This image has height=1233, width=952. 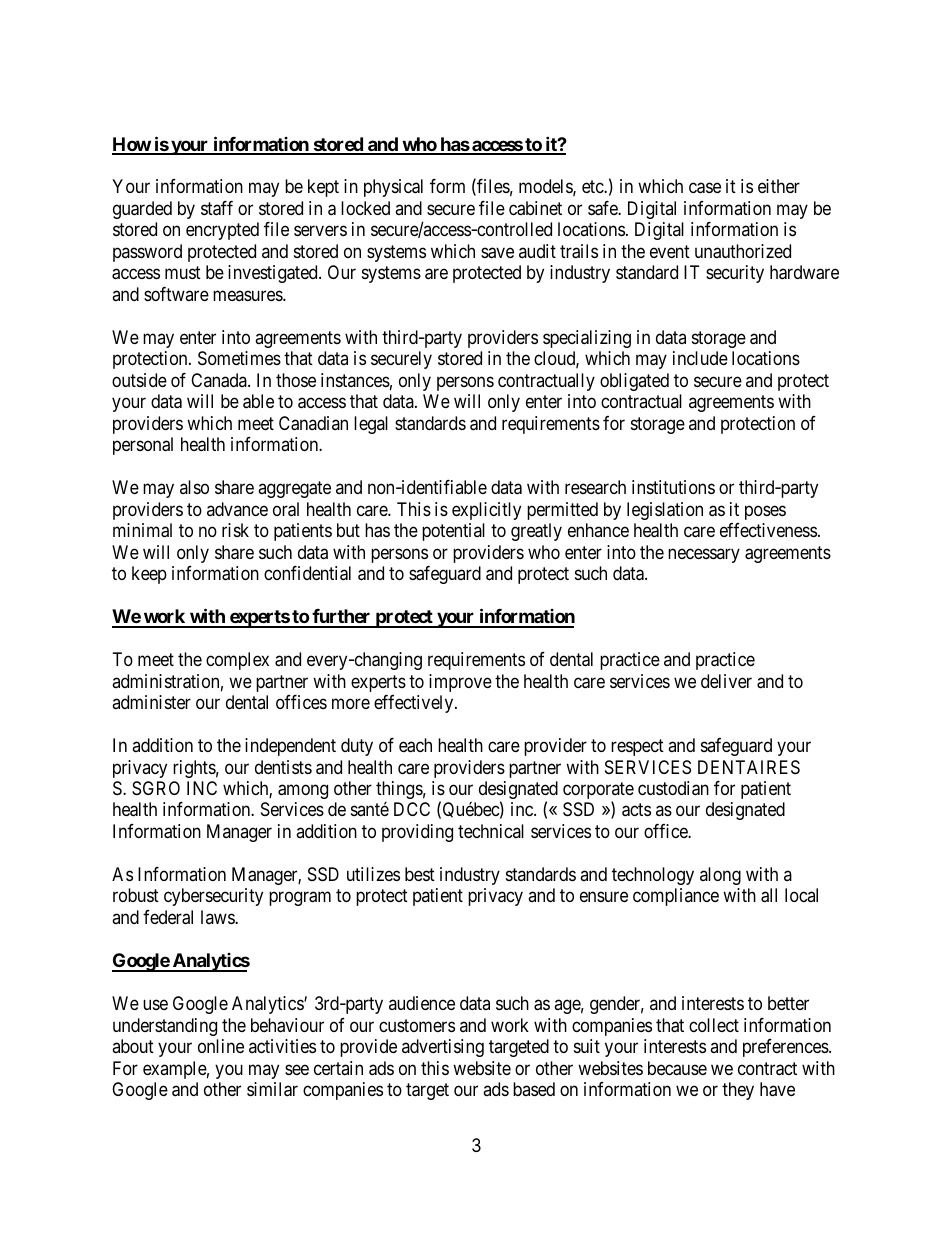 I want to click on deliver, so click(x=726, y=681).
